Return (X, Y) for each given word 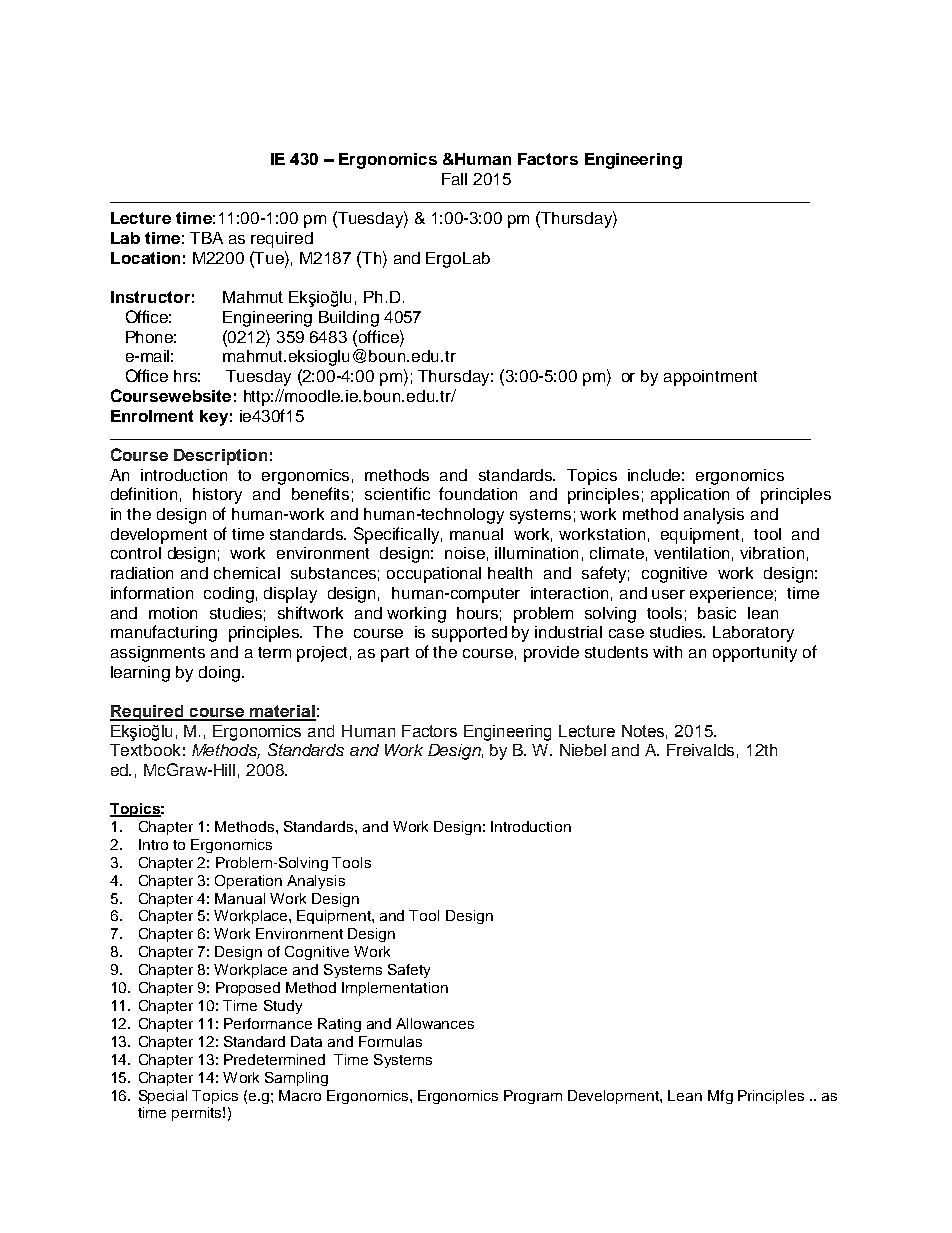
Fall (454, 179)
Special (163, 1097)
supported (469, 634)
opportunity (755, 654)
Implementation (395, 989)
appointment (710, 378)
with (667, 652)
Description (220, 457)
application (690, 496)
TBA (206, 238)
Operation (248, 882)
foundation (478, 493)
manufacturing (164, 633)
